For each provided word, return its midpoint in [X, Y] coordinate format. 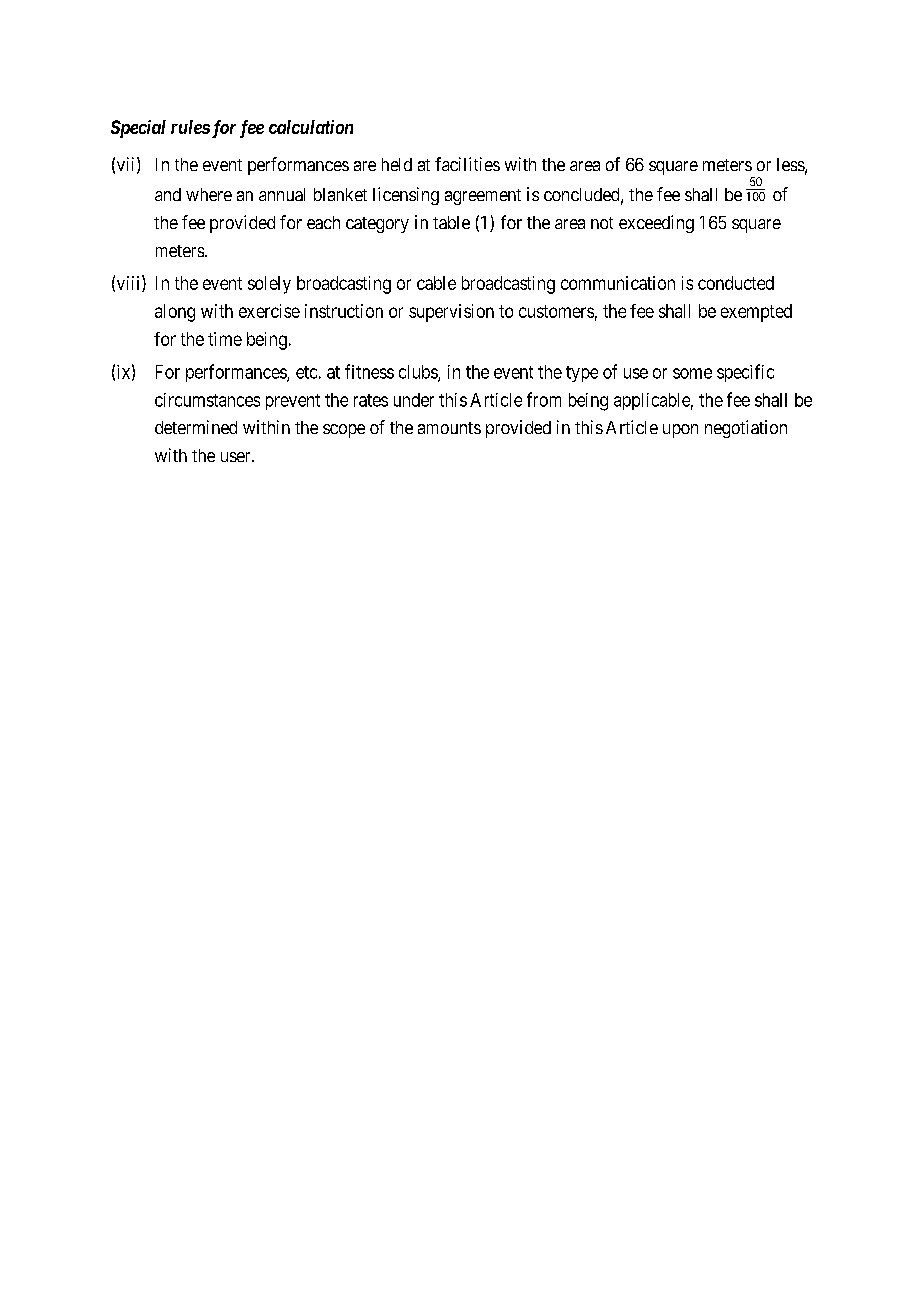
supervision [451, 313]
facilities [467, 164]
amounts [449, 428]
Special [138, 129]
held [397, 164]
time [225, 339]
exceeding [656, 224]
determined [196, 427]
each [323, 222]
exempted [756, 313]
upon [680, 431]
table [451, 222]
